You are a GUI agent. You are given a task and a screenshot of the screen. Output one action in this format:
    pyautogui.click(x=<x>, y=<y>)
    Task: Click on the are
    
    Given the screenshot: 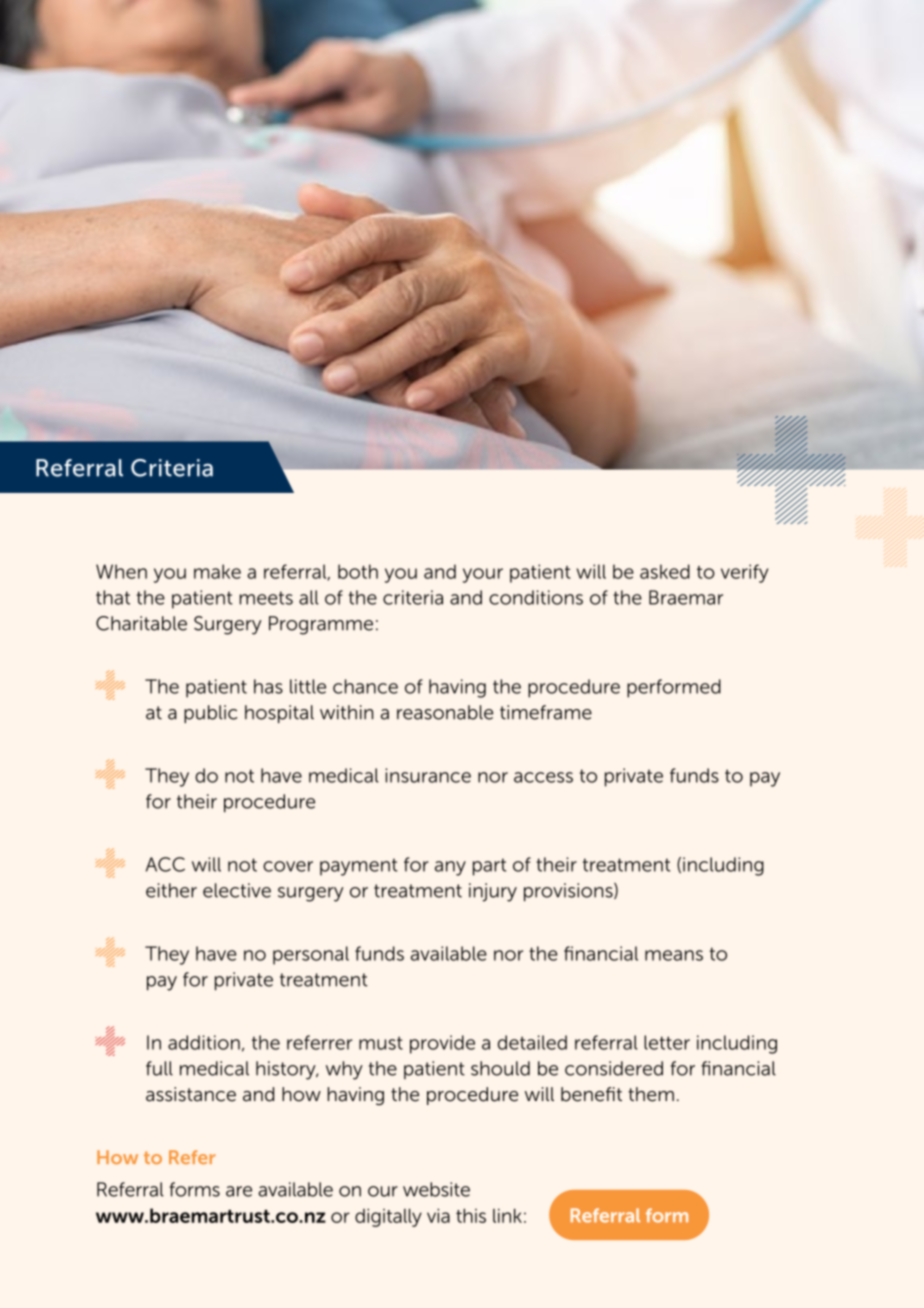 What is the action you would take?
    pyautogui.click(x=239, y=1191)
